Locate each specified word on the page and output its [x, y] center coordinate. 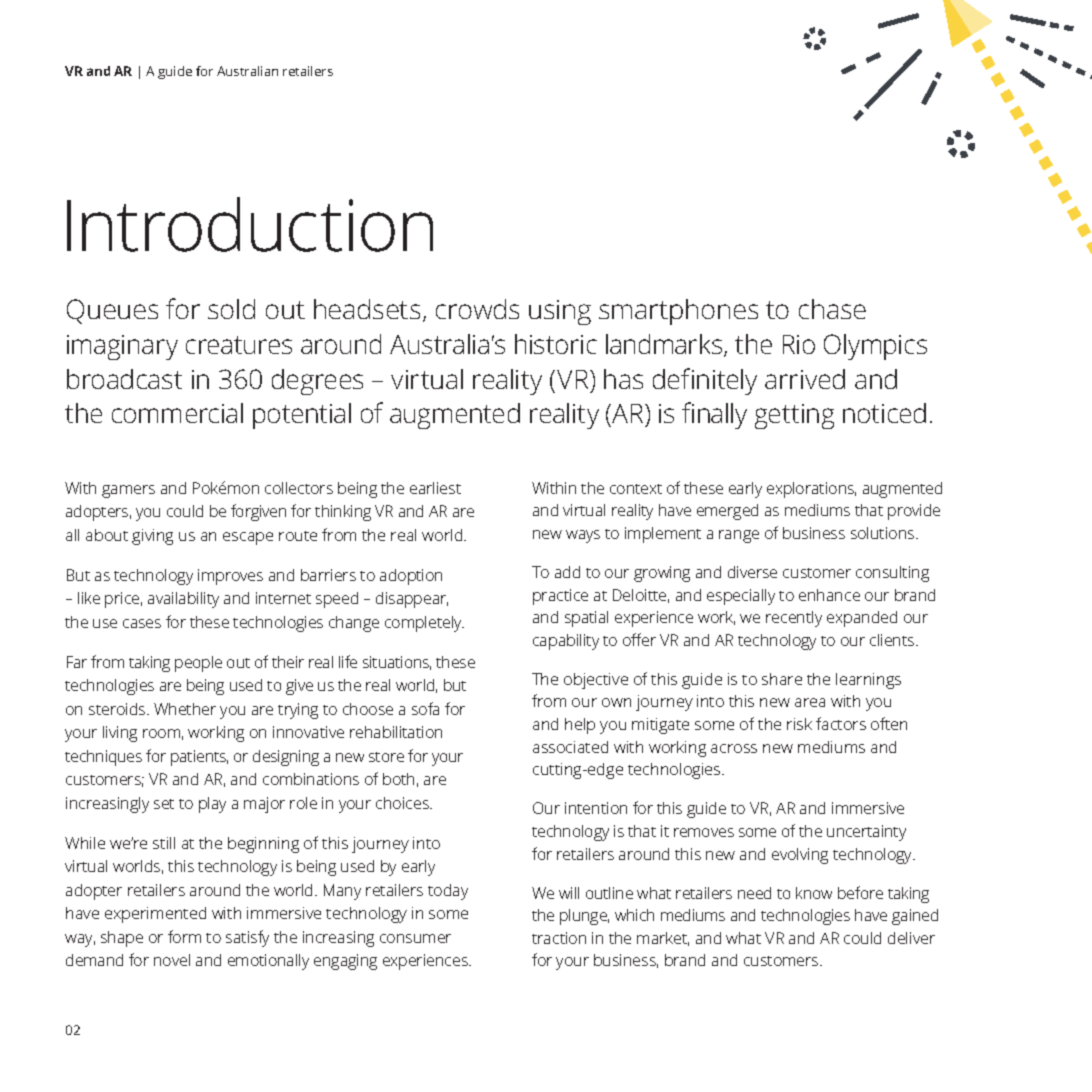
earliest [435, 488]
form [184, 936]
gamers [128, 491]
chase [832, 309]
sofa [425, 708]
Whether [185, 709]
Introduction [250, 224]
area [810, 702]
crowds [477, 309]
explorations [811, 490]
